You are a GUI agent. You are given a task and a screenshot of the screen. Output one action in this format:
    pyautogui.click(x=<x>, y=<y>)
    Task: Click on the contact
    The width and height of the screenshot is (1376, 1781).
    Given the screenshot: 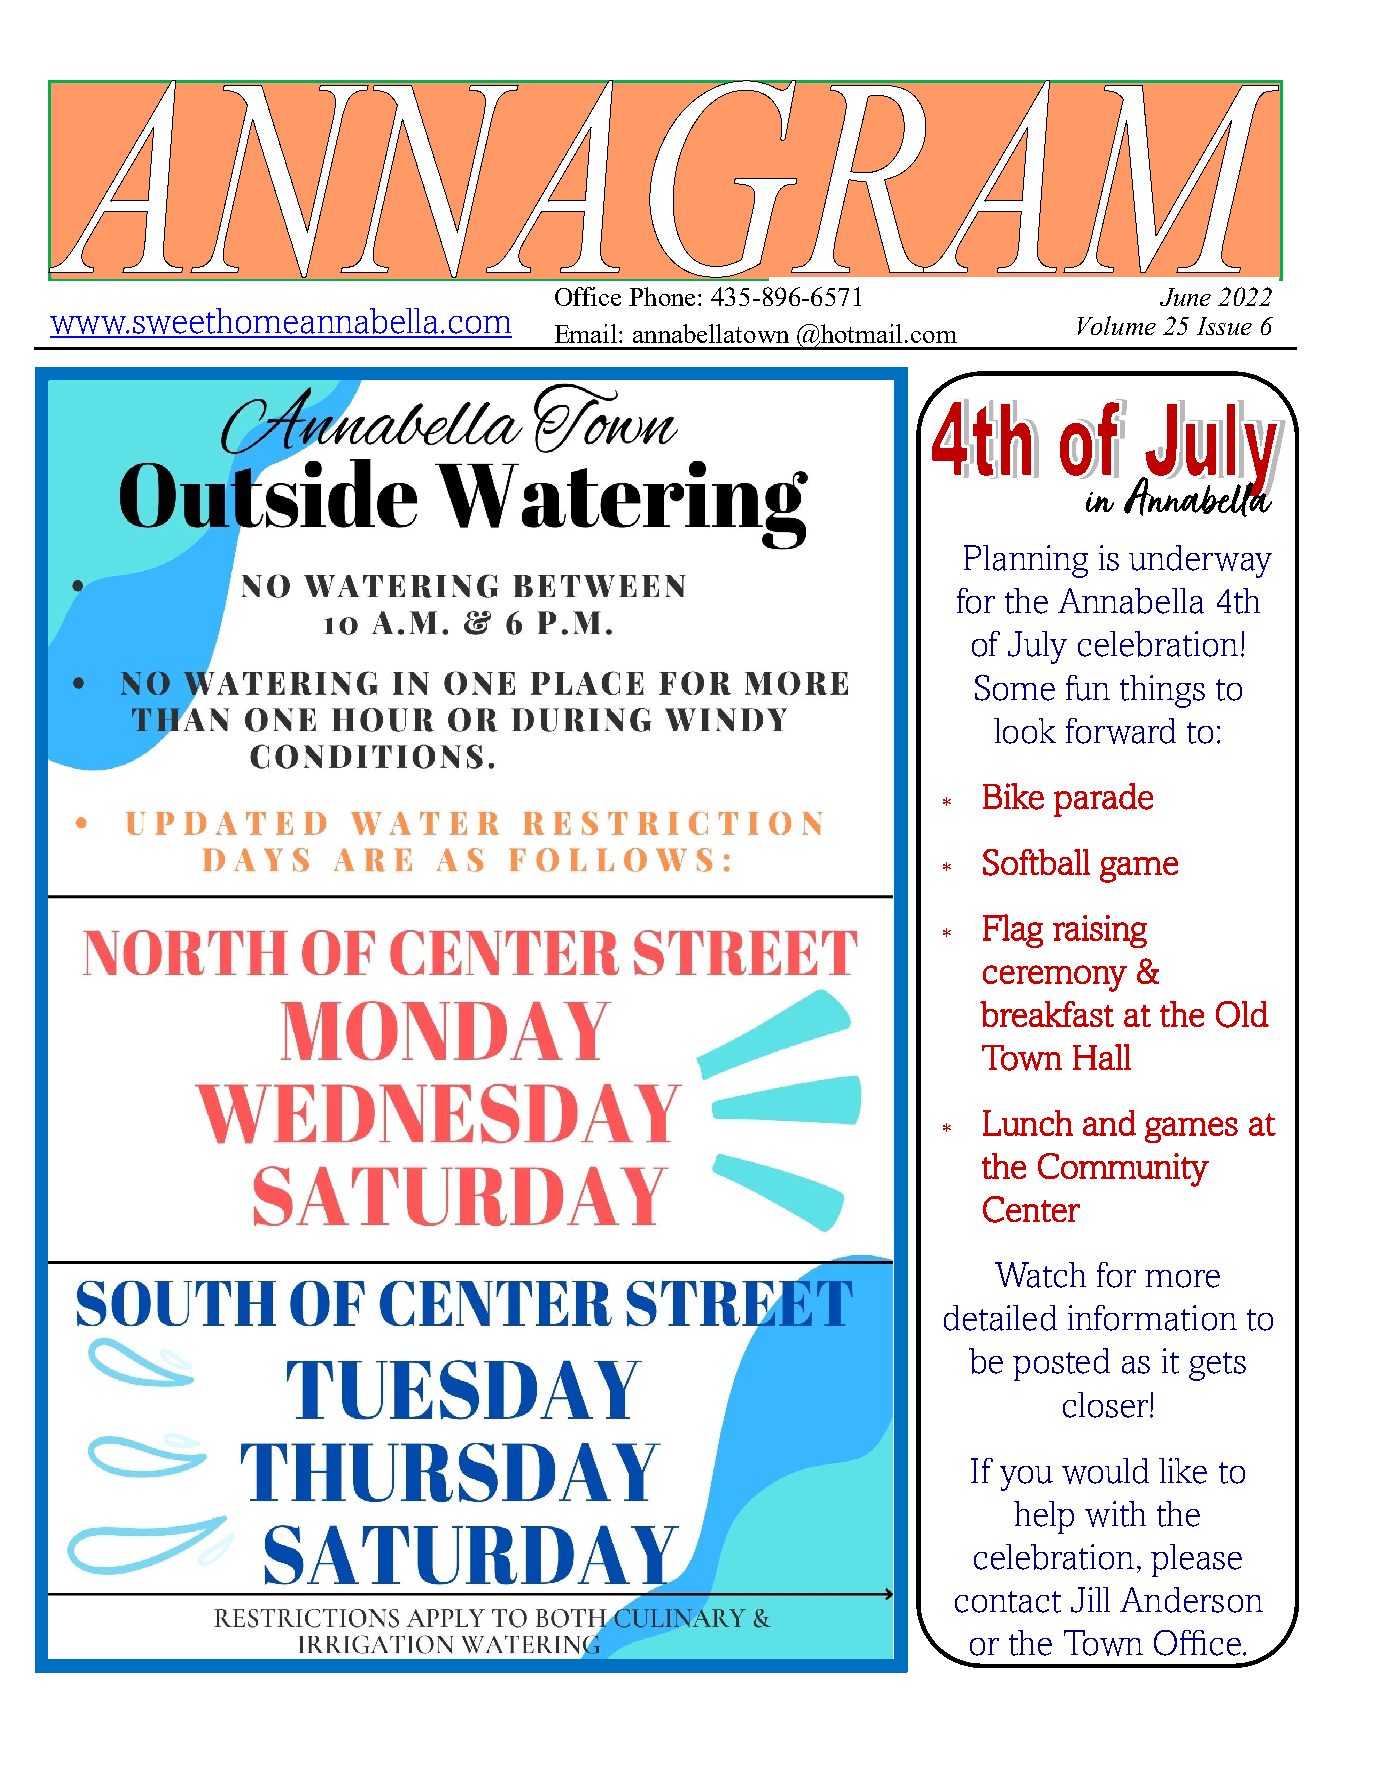 What is the action you would take?
    pyautogui.click(x=1008, y=1602)
